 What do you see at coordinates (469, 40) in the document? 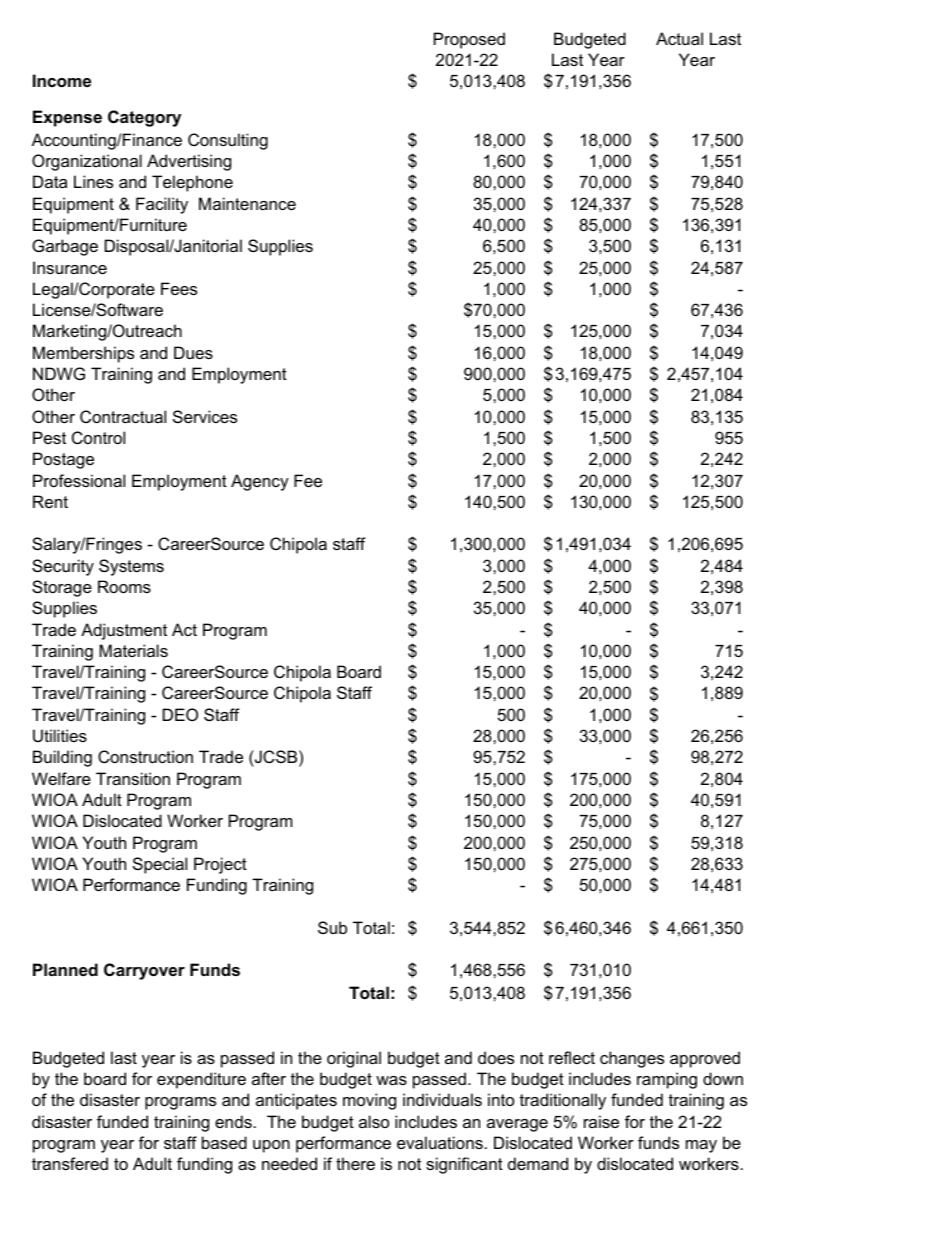
I see `Proposed` at bounding box center [469, 40].
